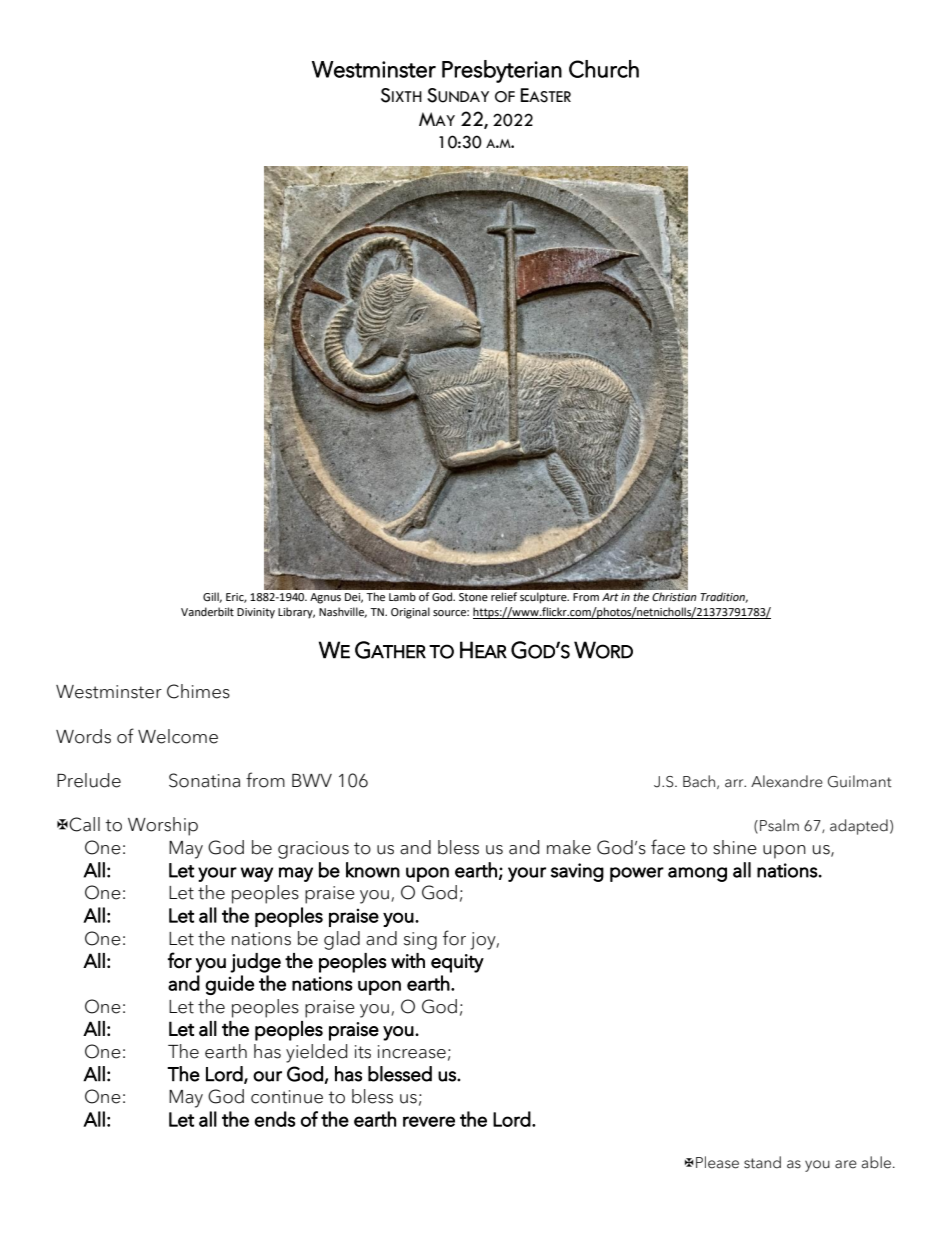 The width and height of the screenshot is (952, 1233). What do you see at coordinates (410, 613) in the screenshot?
I see `Original` at bounding box center [410, 613].
